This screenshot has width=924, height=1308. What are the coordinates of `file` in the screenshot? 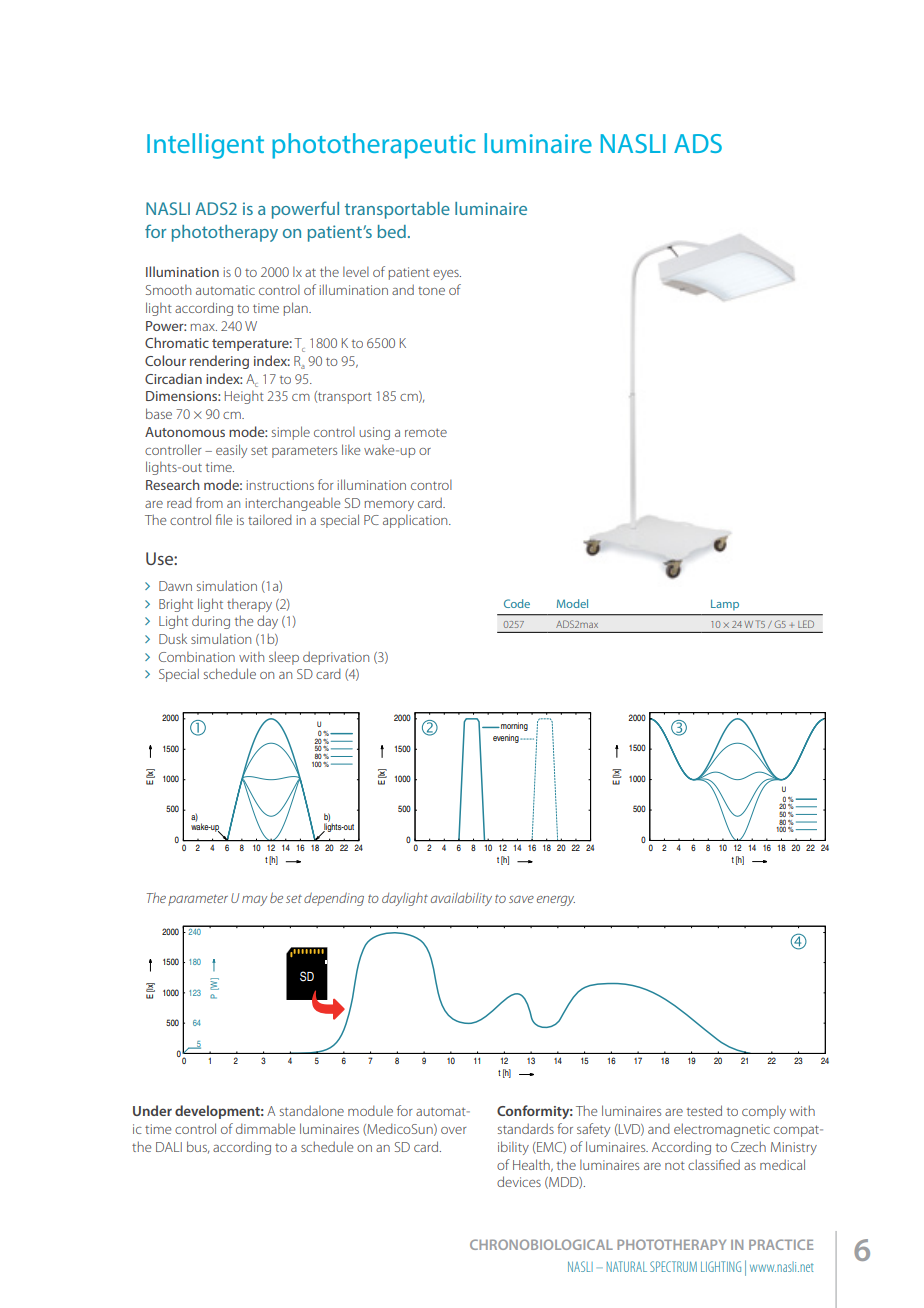 It's located at (224, 519).
